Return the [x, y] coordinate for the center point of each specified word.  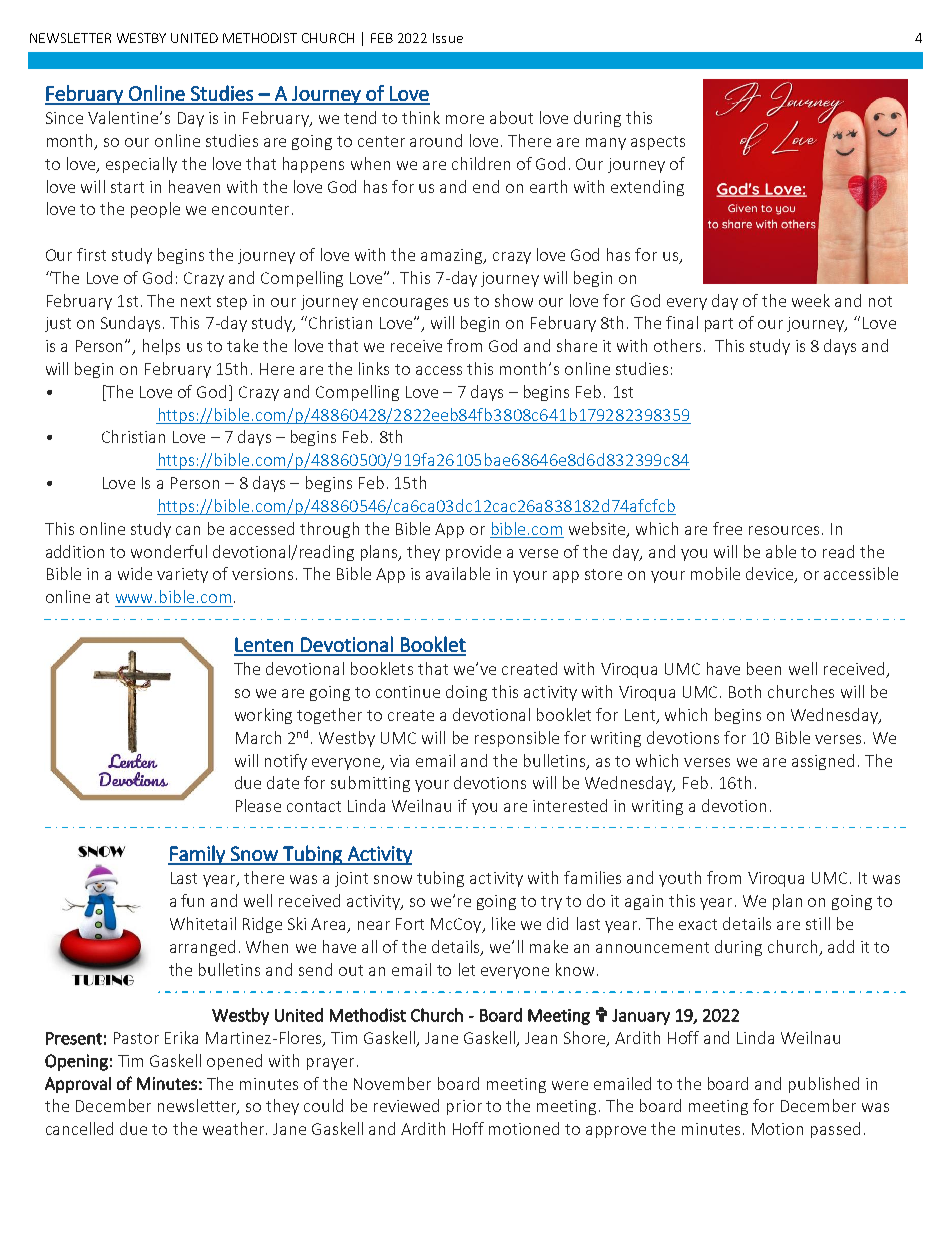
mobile [715, 573]
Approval [78, 1085]
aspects [658, 143]
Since [64, 118]
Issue [448, 38]
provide [473, 553]
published [824, 1085]
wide [135, 573]
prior [464, 1107]
